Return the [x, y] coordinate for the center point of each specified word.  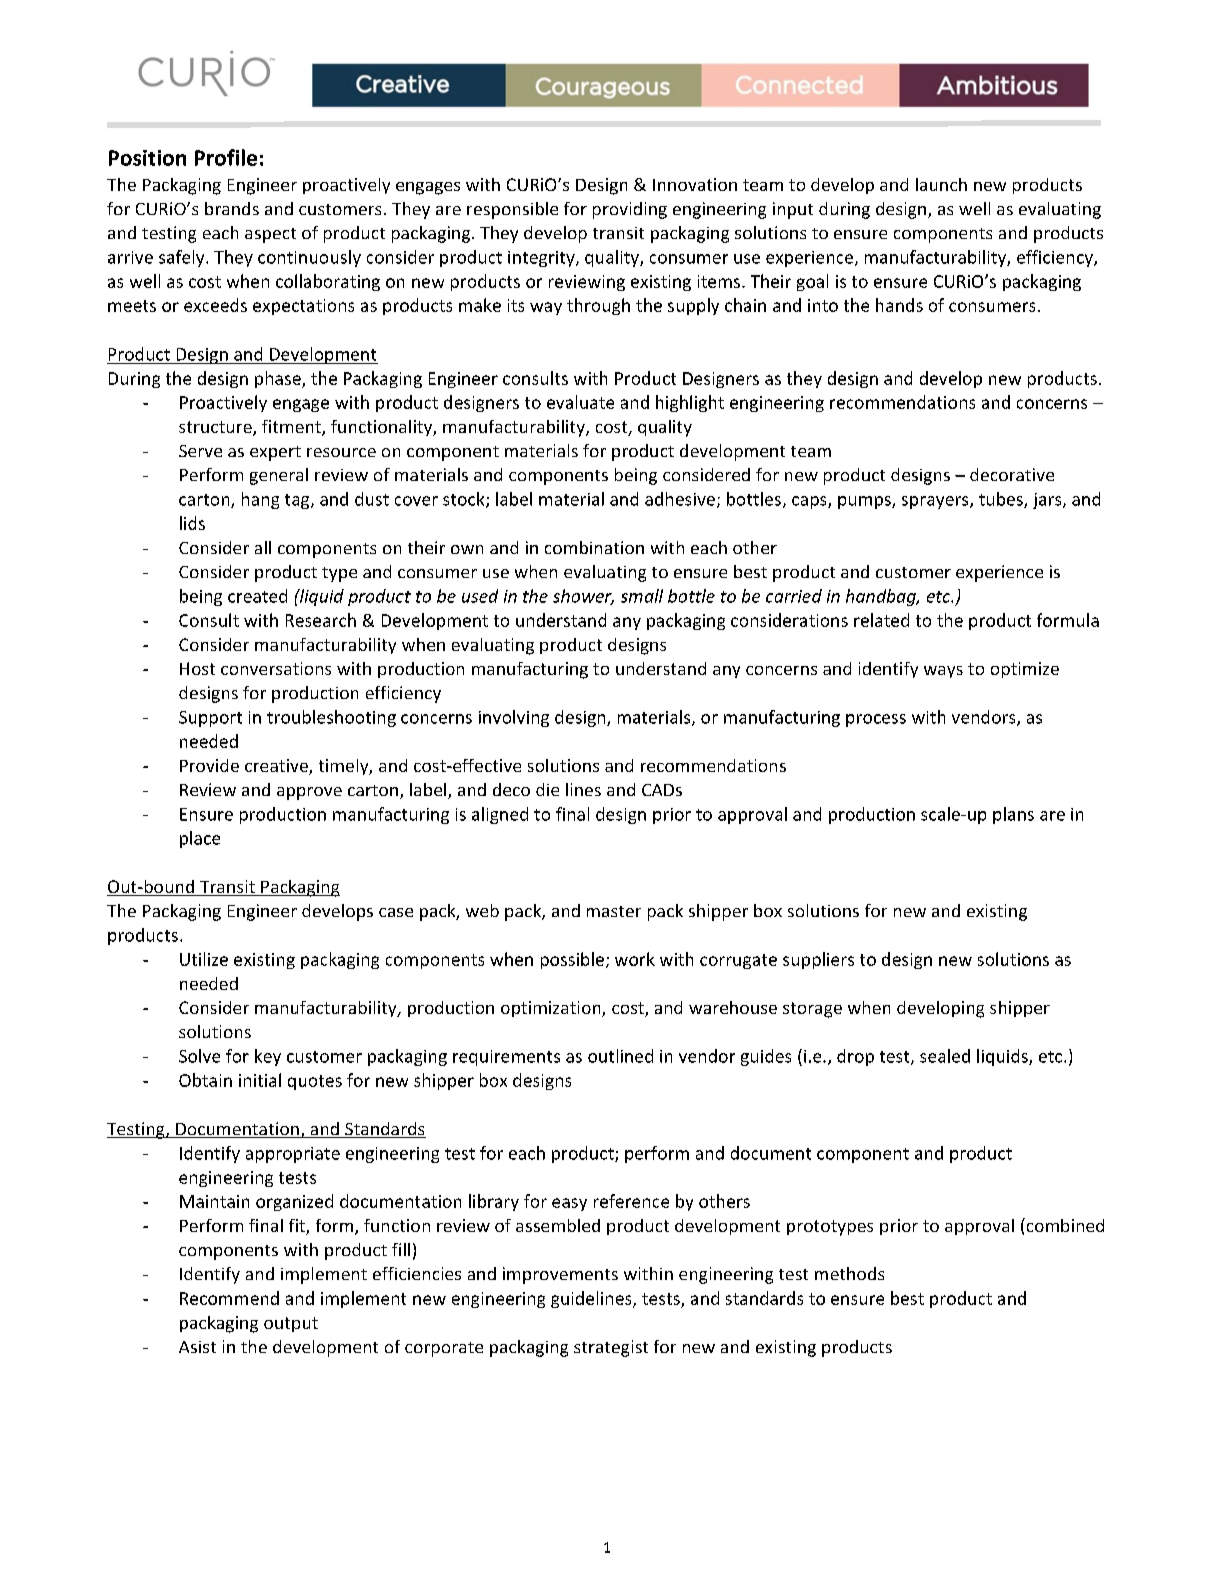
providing [630, 210]
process [876, 720]
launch [941, 184]
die [547, 789]
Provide [209, 765]
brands [232, 208]
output [291, 1324]
